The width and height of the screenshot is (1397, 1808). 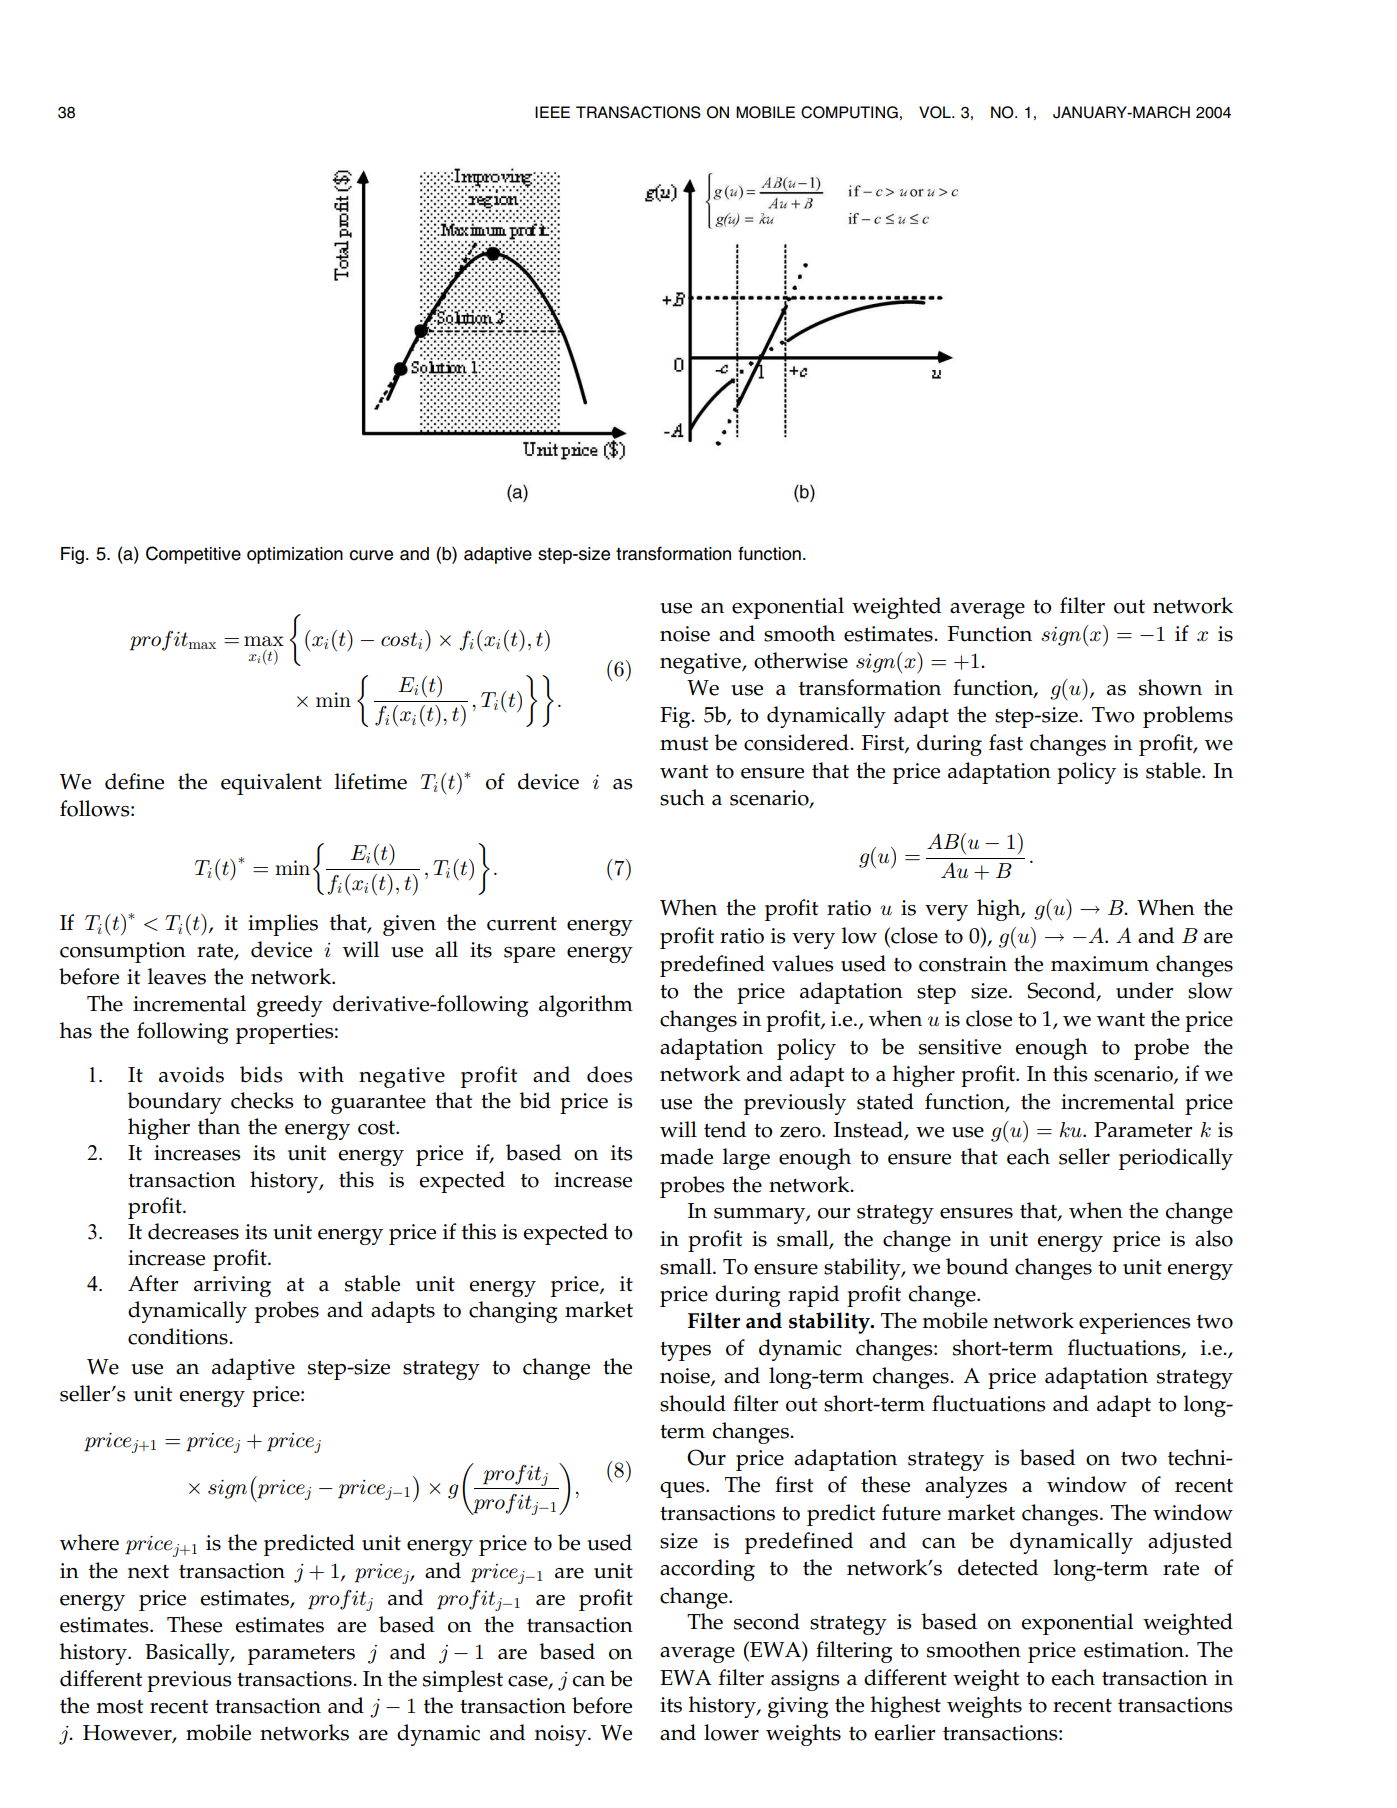 What do you see at coordinates (552, 112) in the screenshot?
I see `IEEE` at bounding box center [552, 112].
